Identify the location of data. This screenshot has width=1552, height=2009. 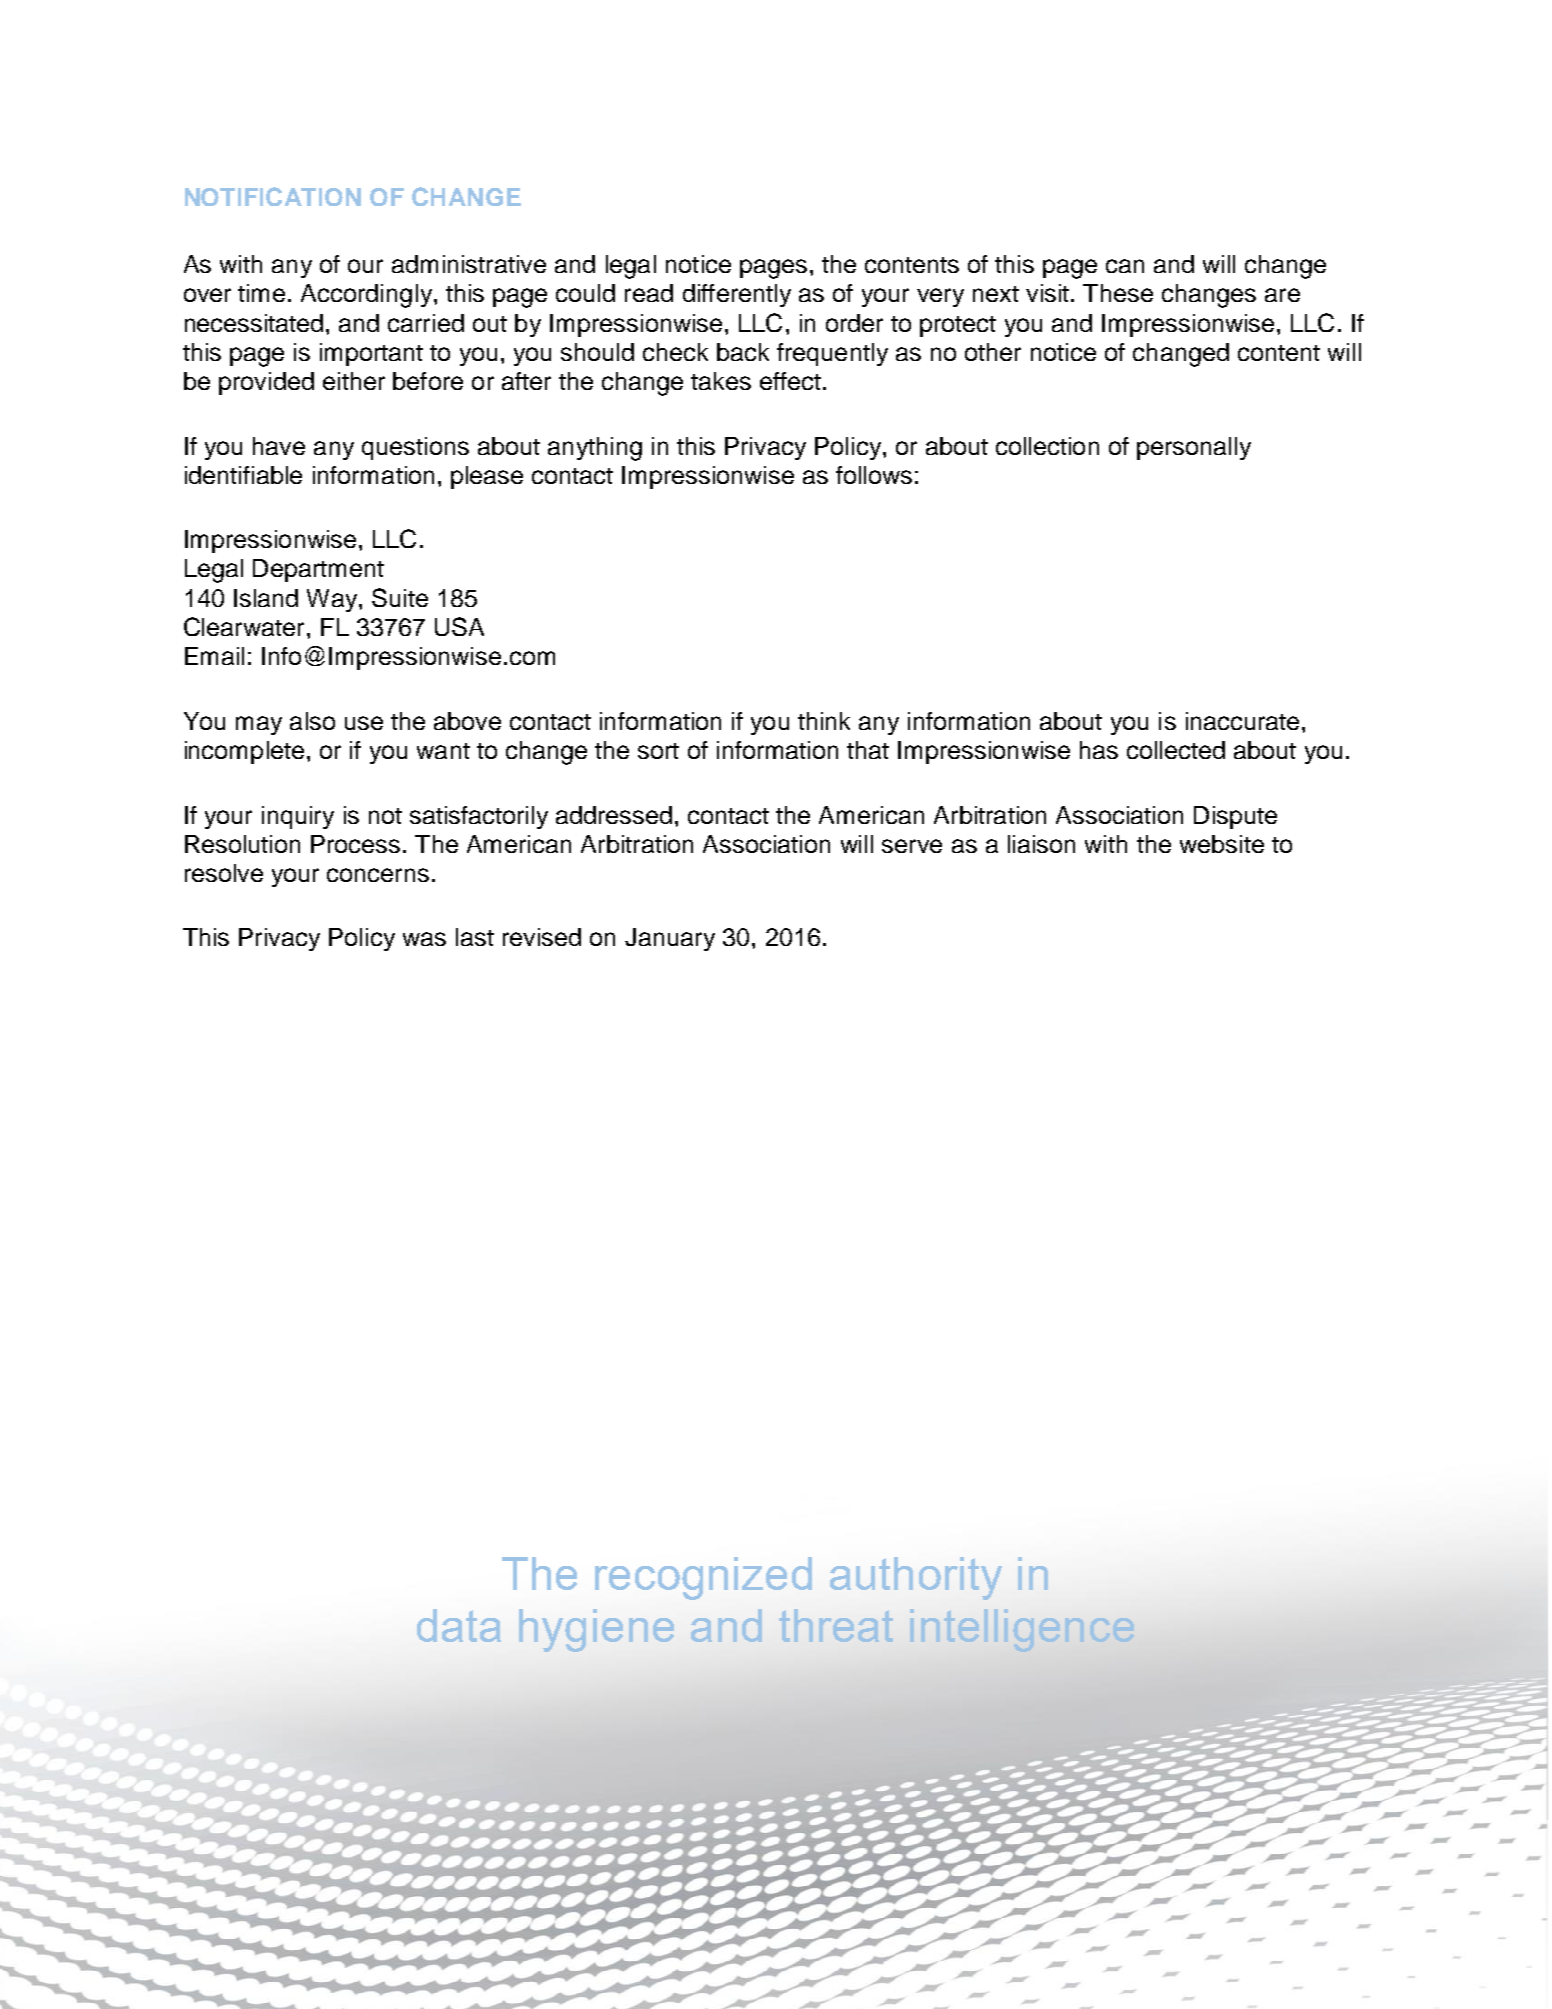
(459, 1625).
